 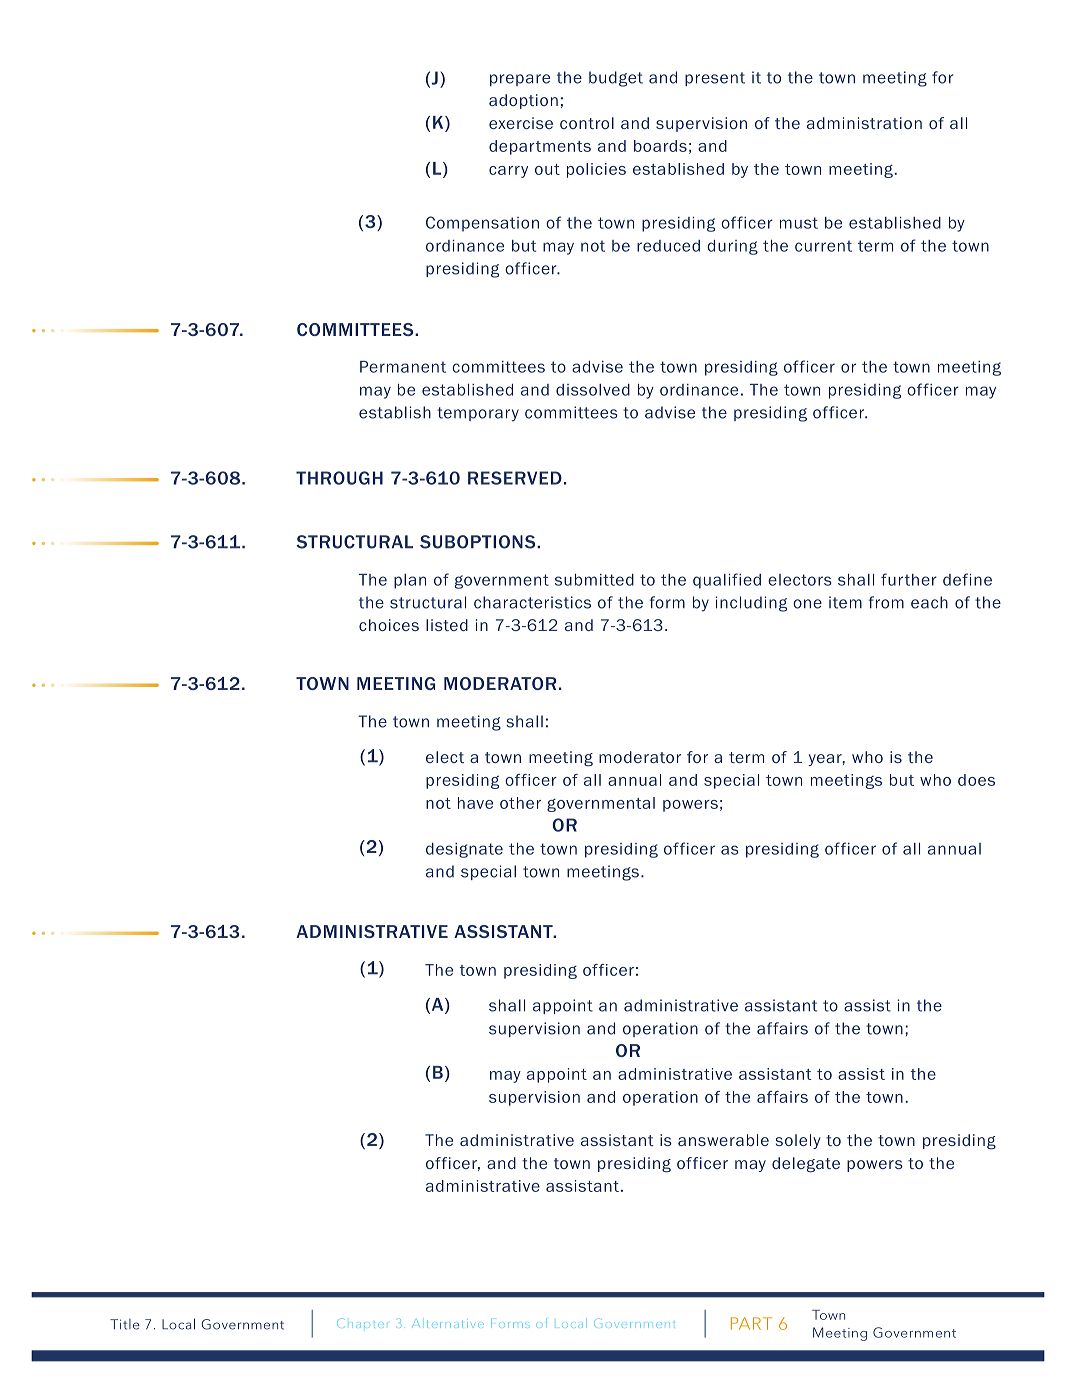 I want to click on carry, so click(x=508, y=172).
